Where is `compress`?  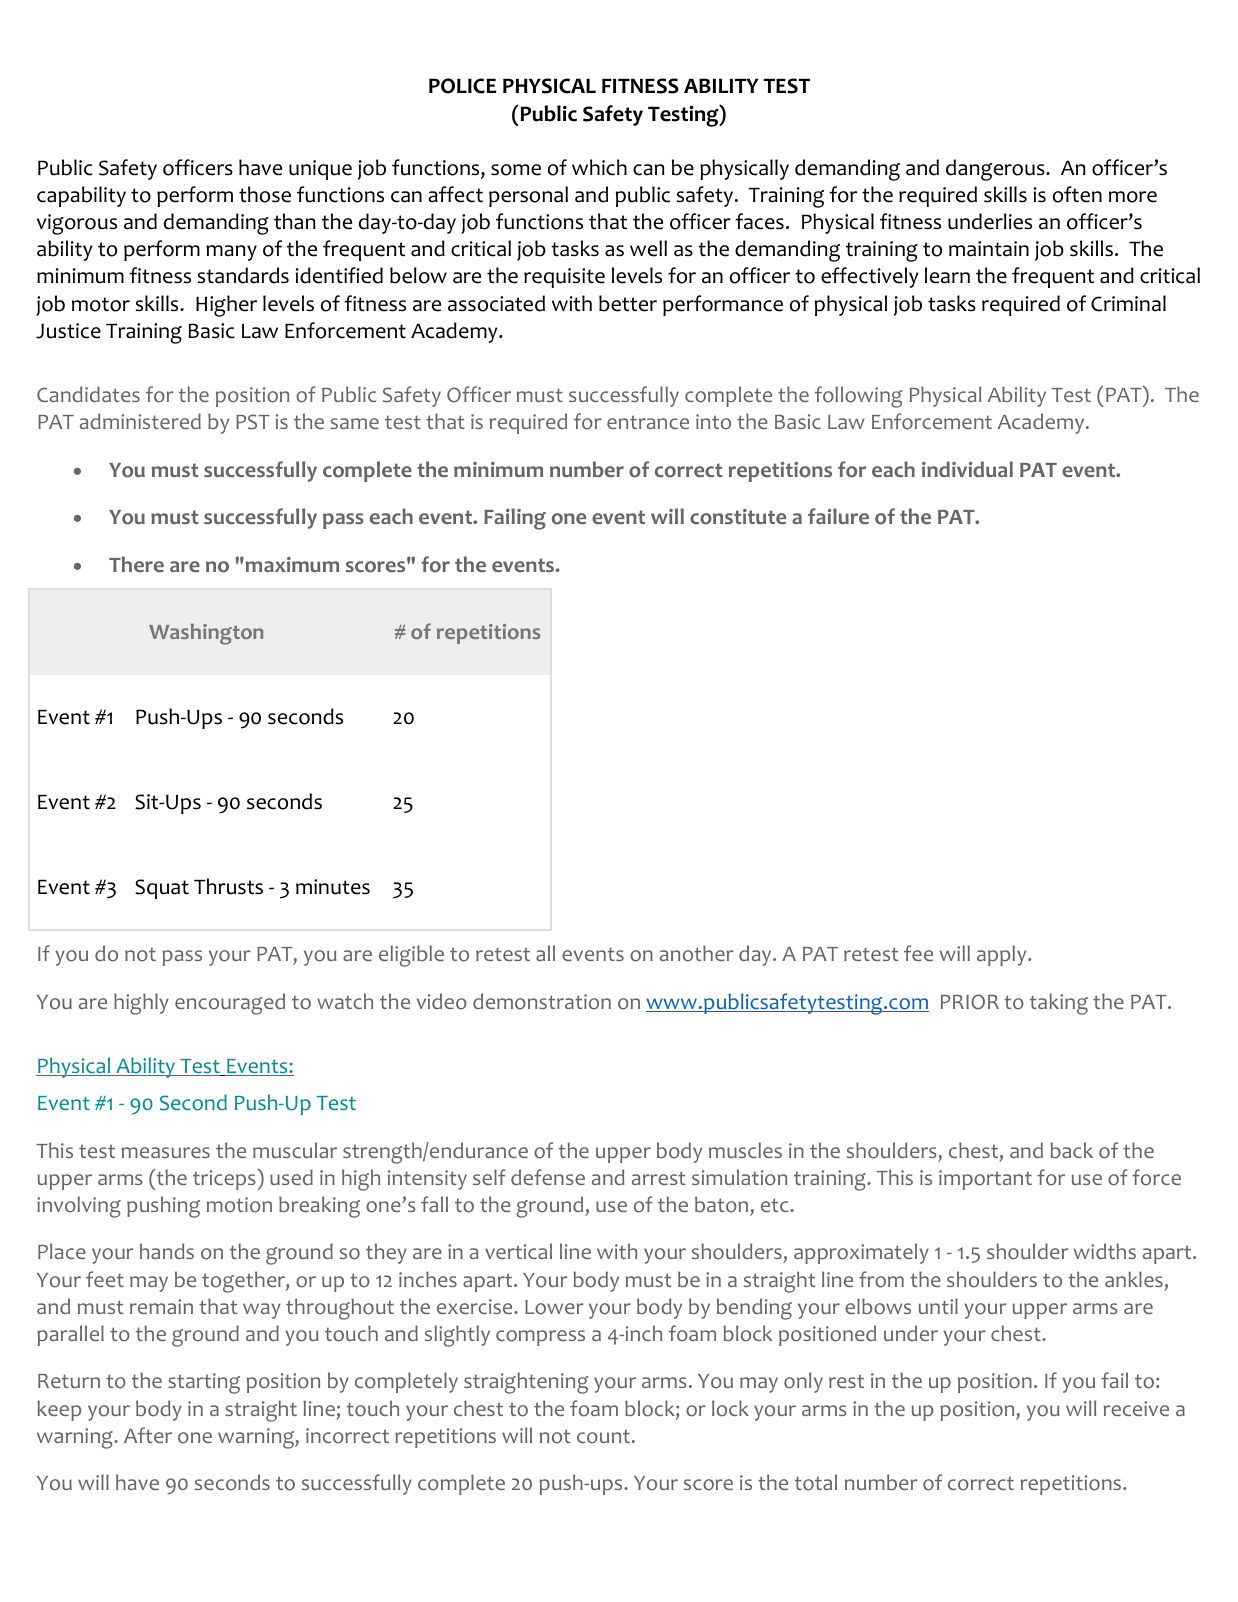
compress is located at coordinates (540, 1338).
